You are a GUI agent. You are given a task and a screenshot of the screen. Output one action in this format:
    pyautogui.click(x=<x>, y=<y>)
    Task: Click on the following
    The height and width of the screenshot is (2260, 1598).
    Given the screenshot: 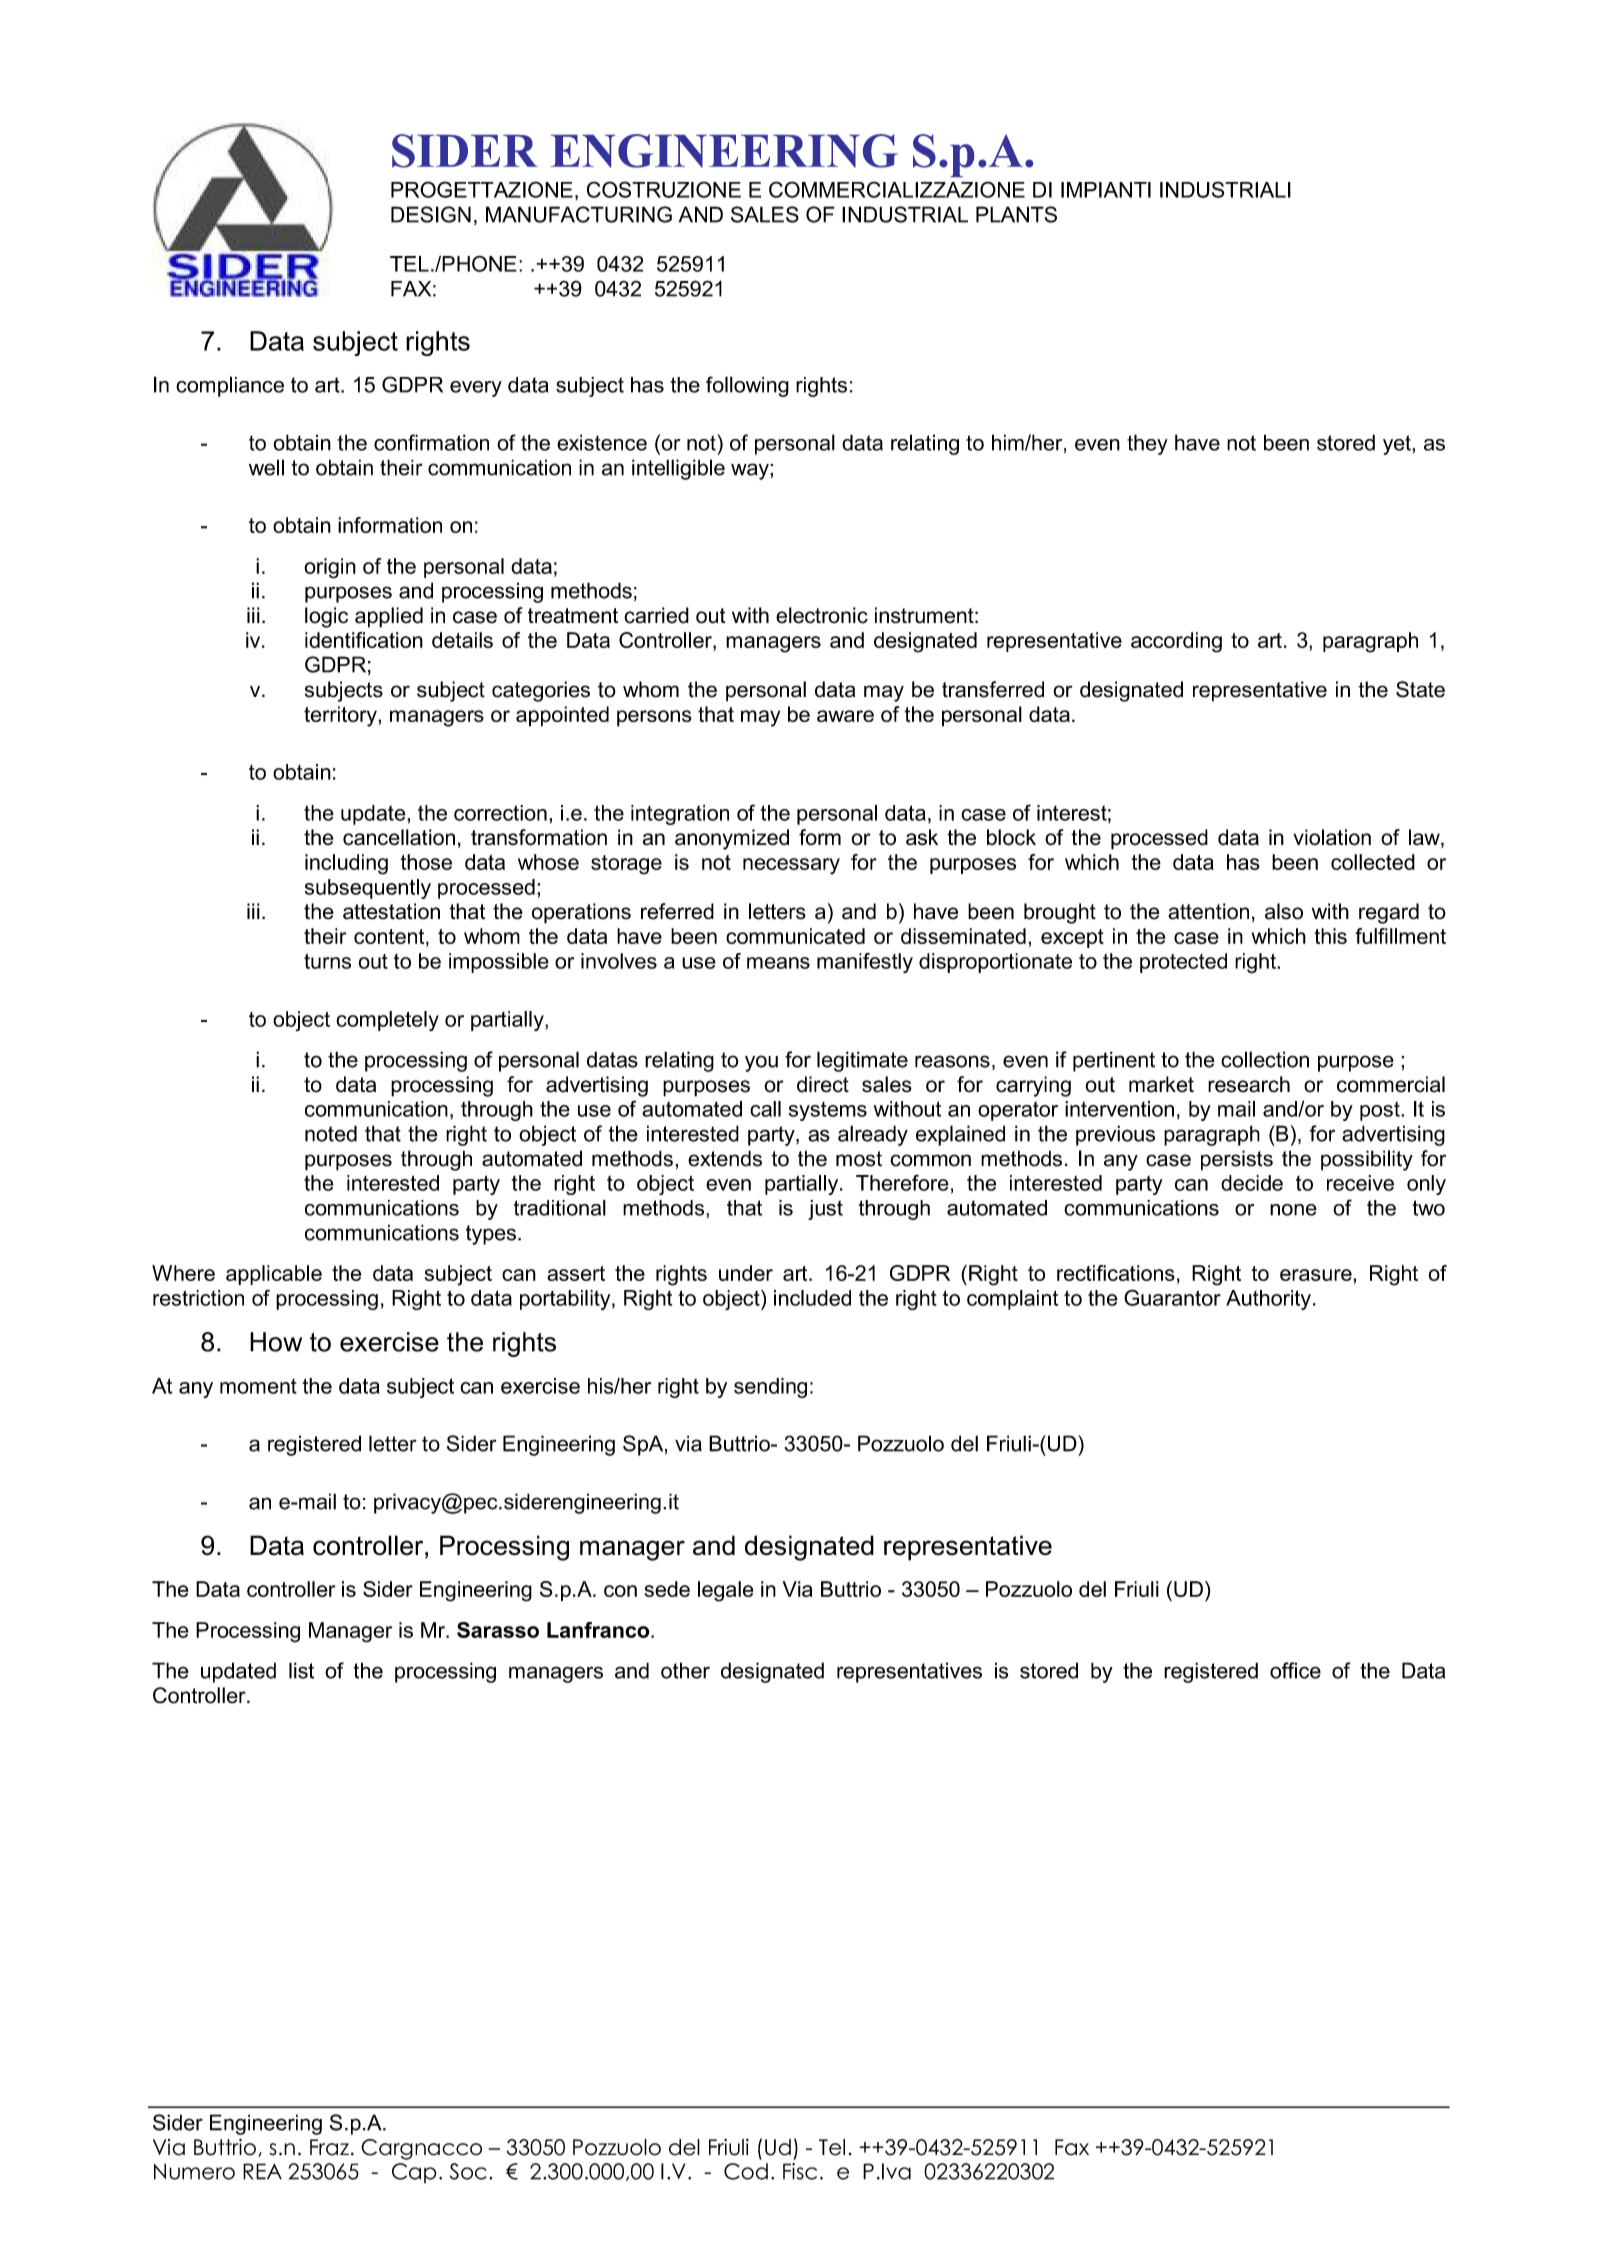 What is the action you would take?
    pyautogui.click(x=747, y=386)
